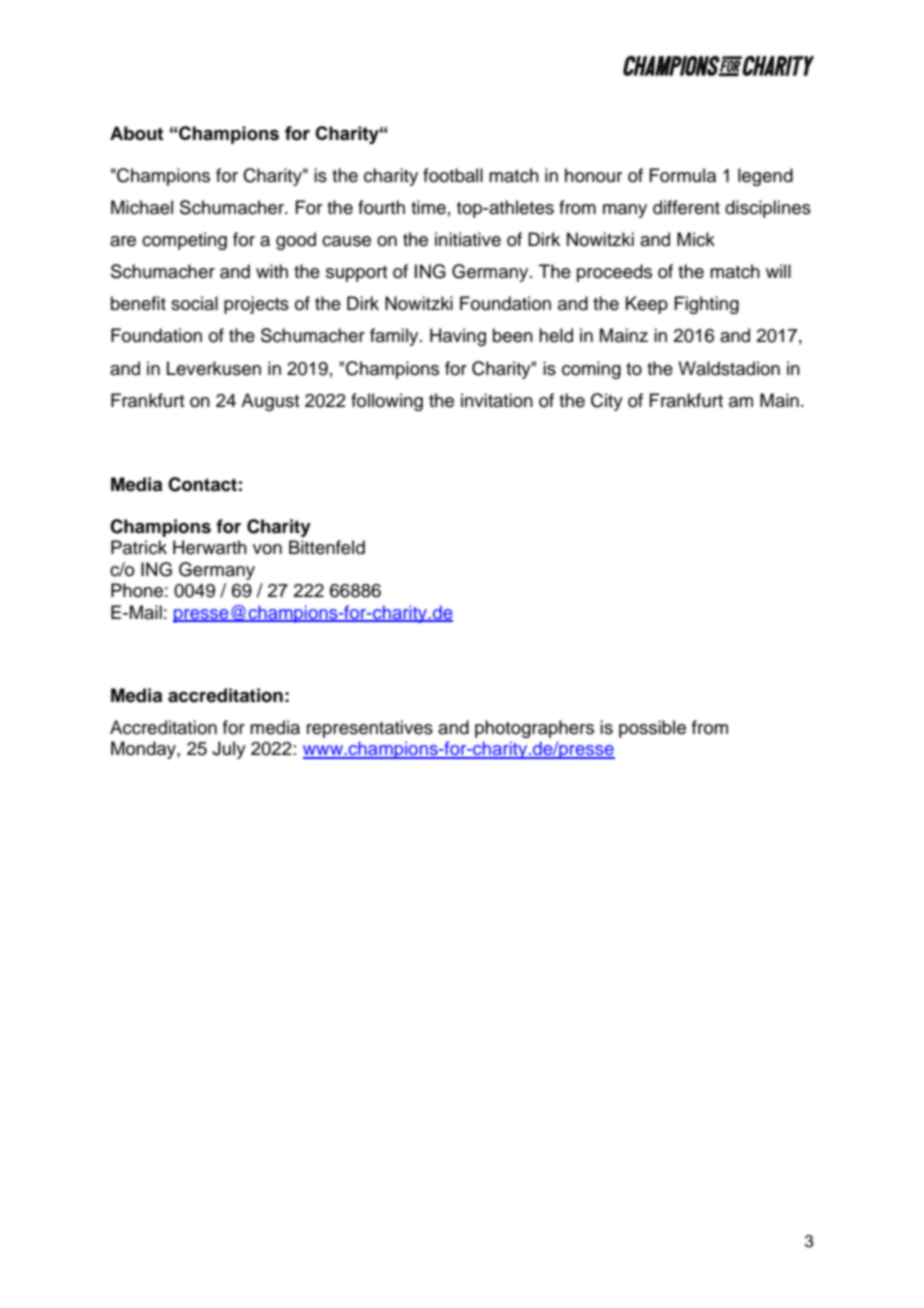 This image has height=1308, width=924. I want to click on football, so click(453, 175).
